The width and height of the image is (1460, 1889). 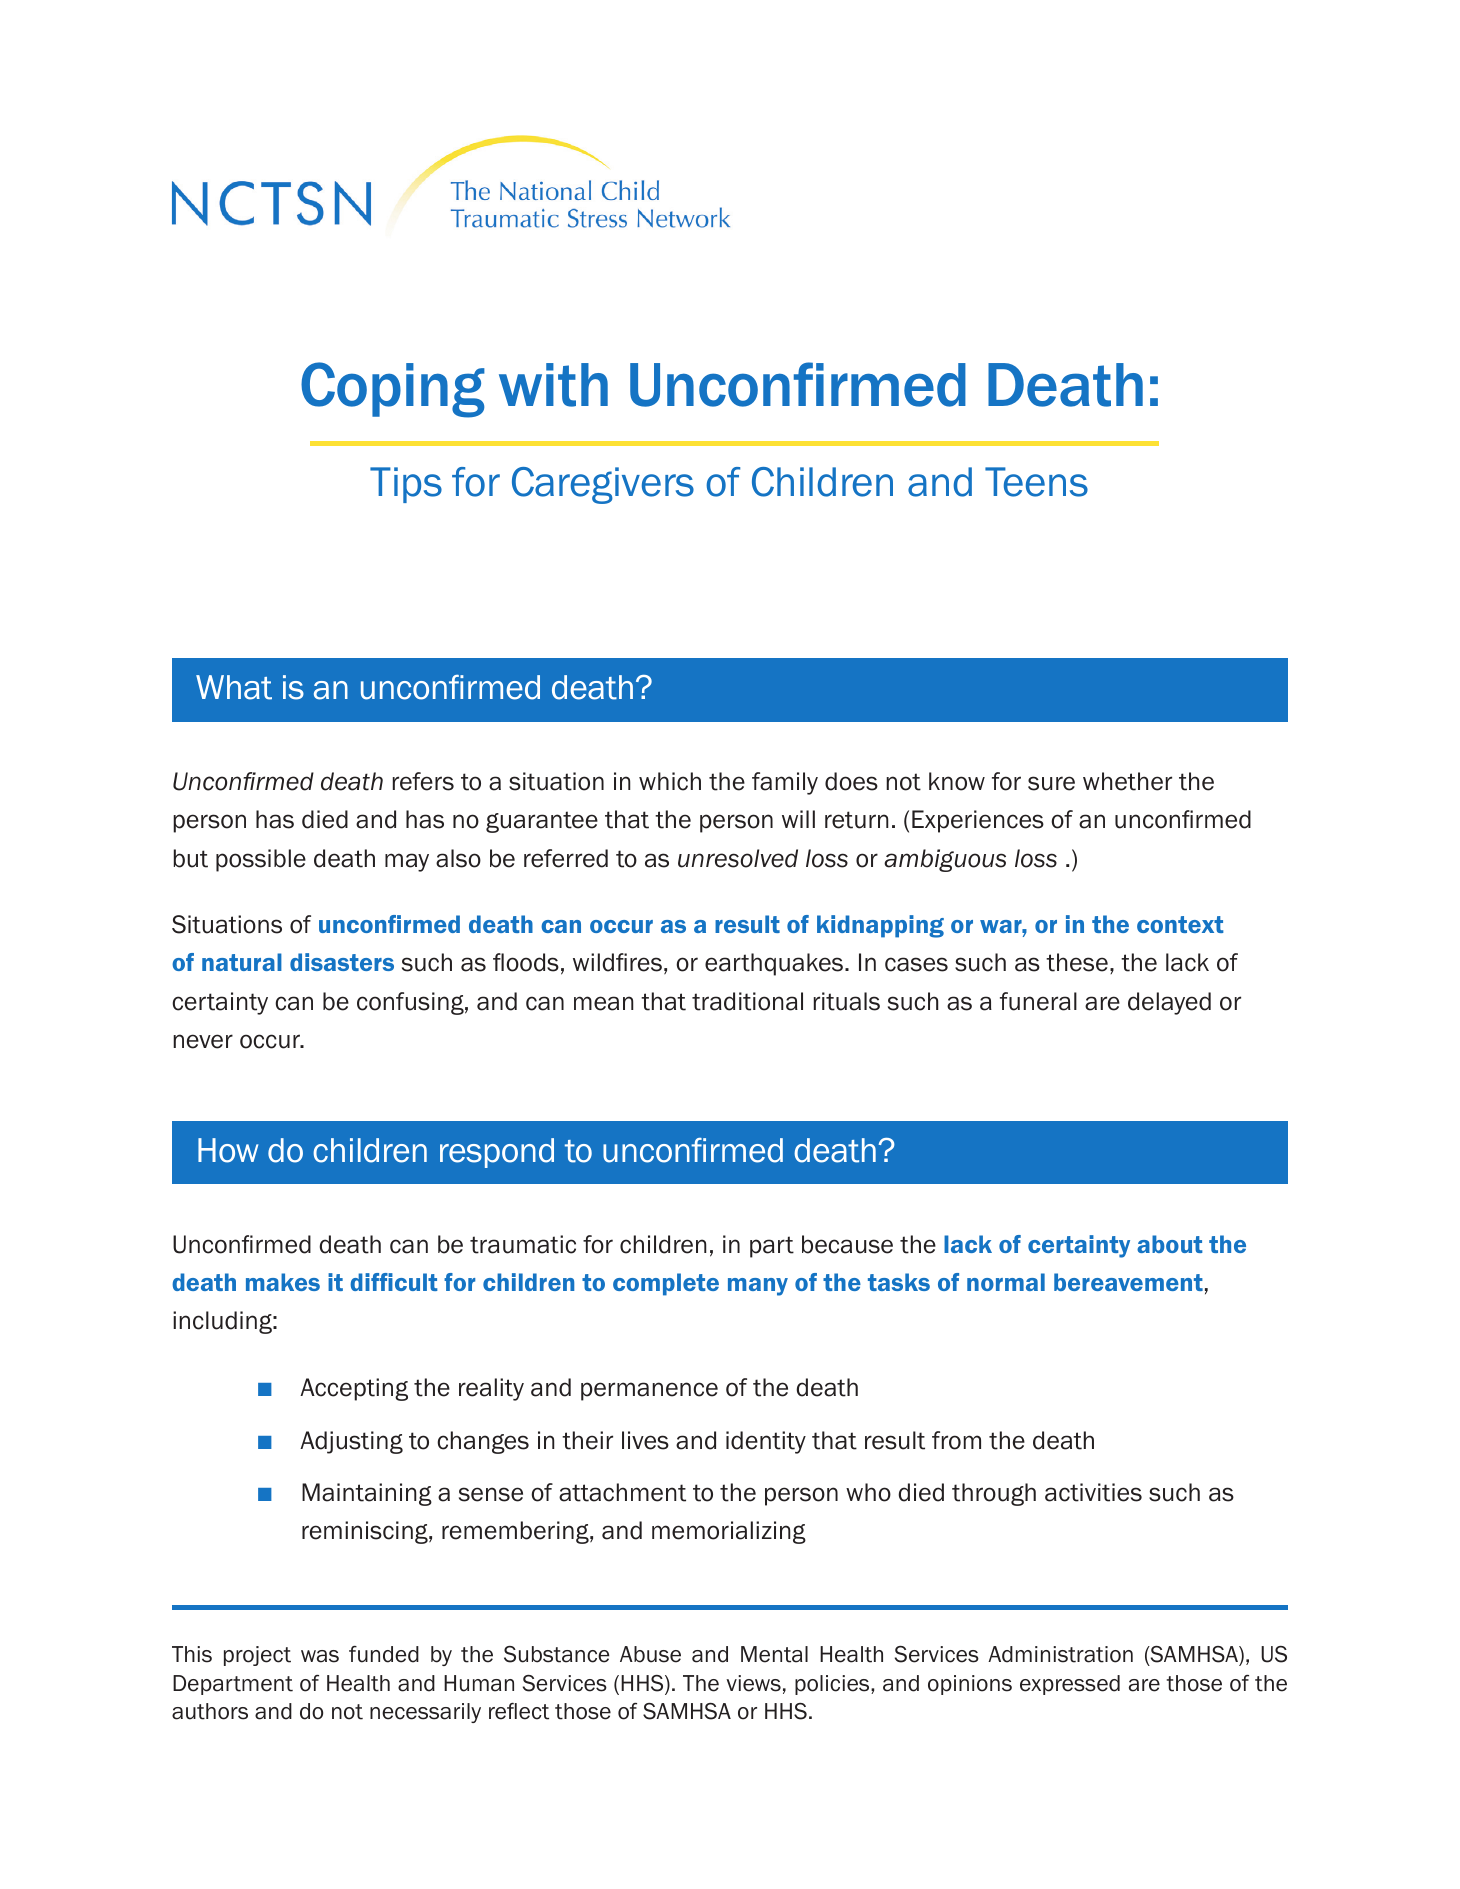 I want to click on Coping, so click(x=393, y=390).
